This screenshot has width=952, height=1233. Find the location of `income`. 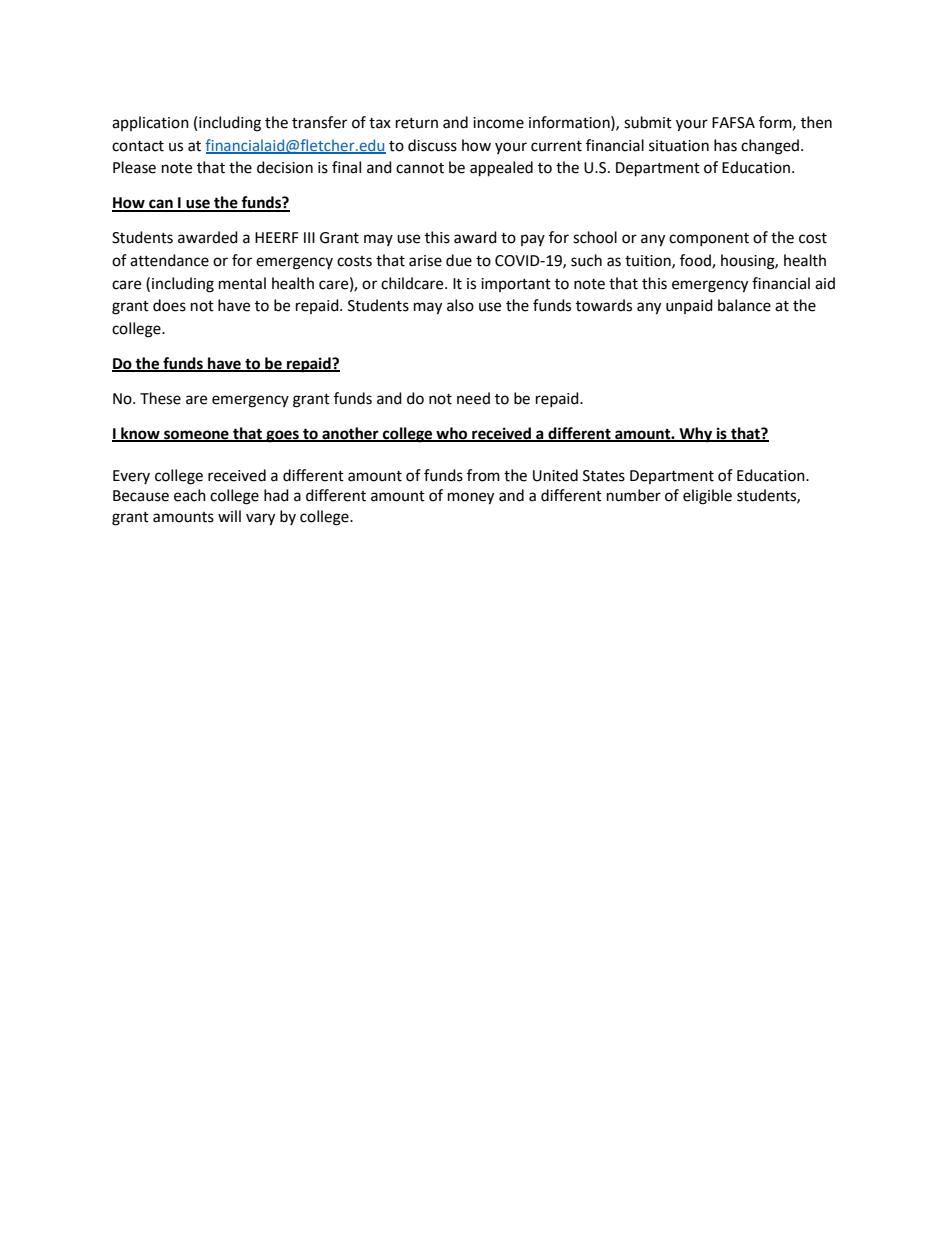

income is located at coordinates (498, 123).
